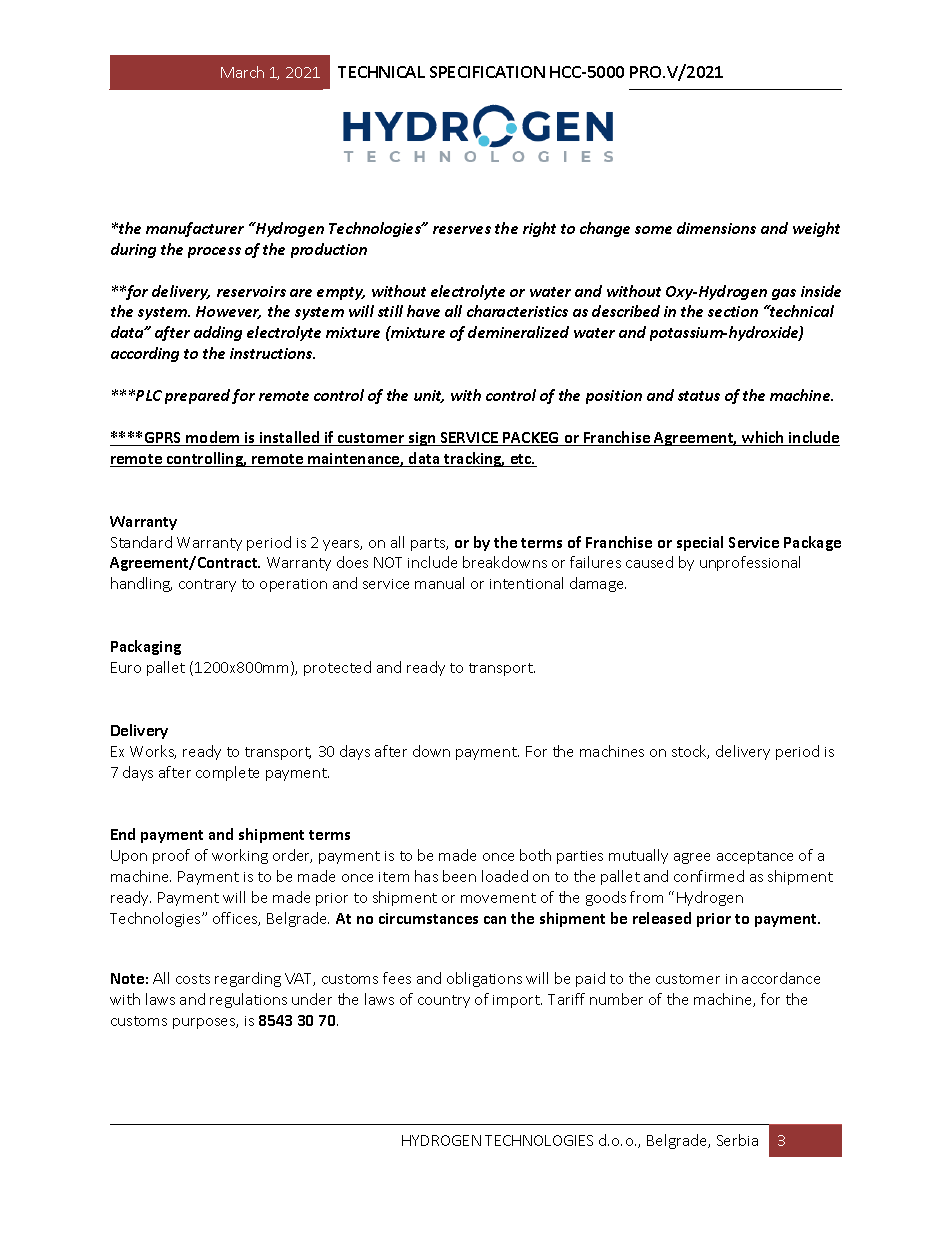 This document has width=952, height=1233. Describe the element at coordinates (737, 1140) in the document. I see `Serbia` at that location.
